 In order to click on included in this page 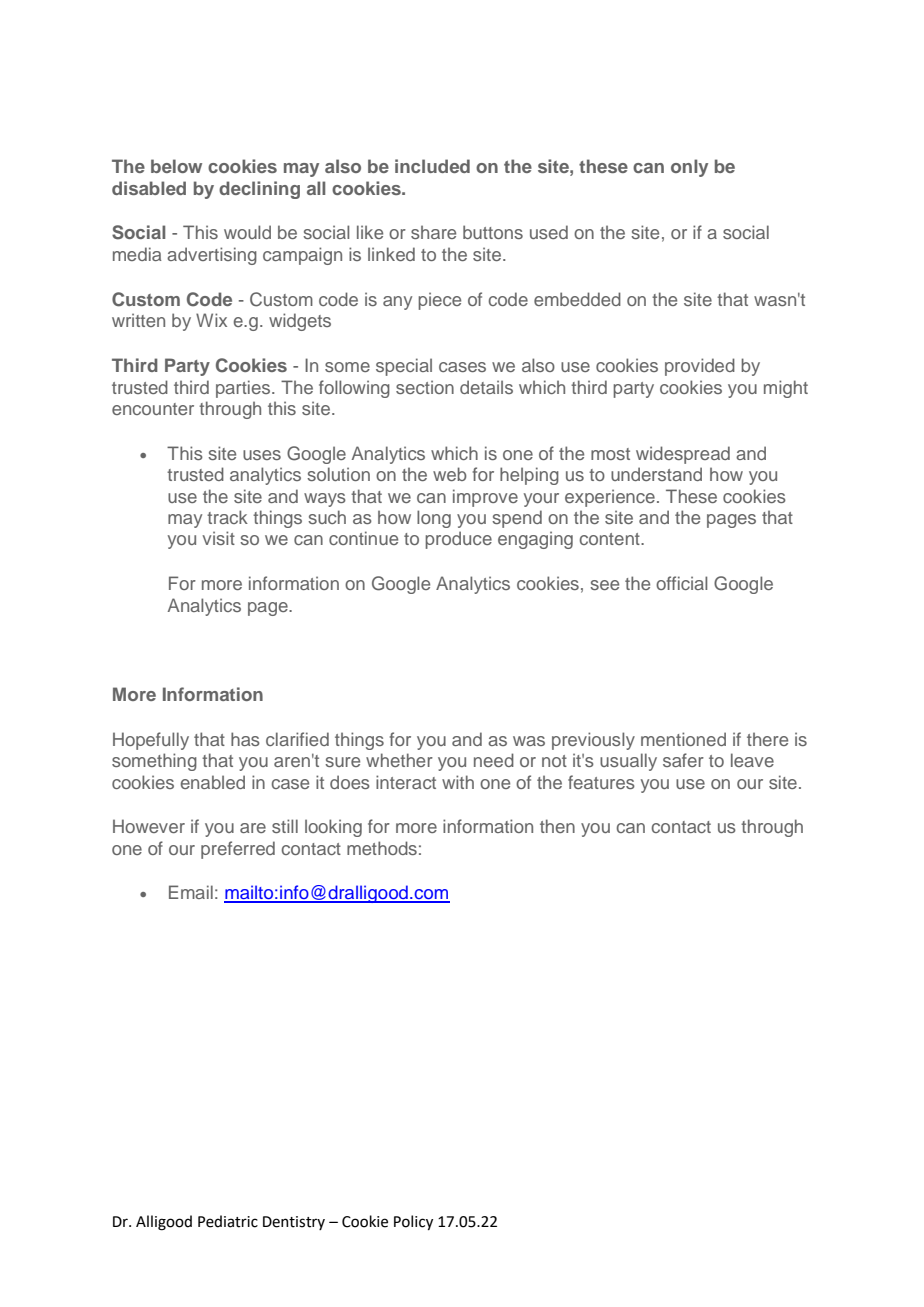, I will do `click(432, 166)`.
